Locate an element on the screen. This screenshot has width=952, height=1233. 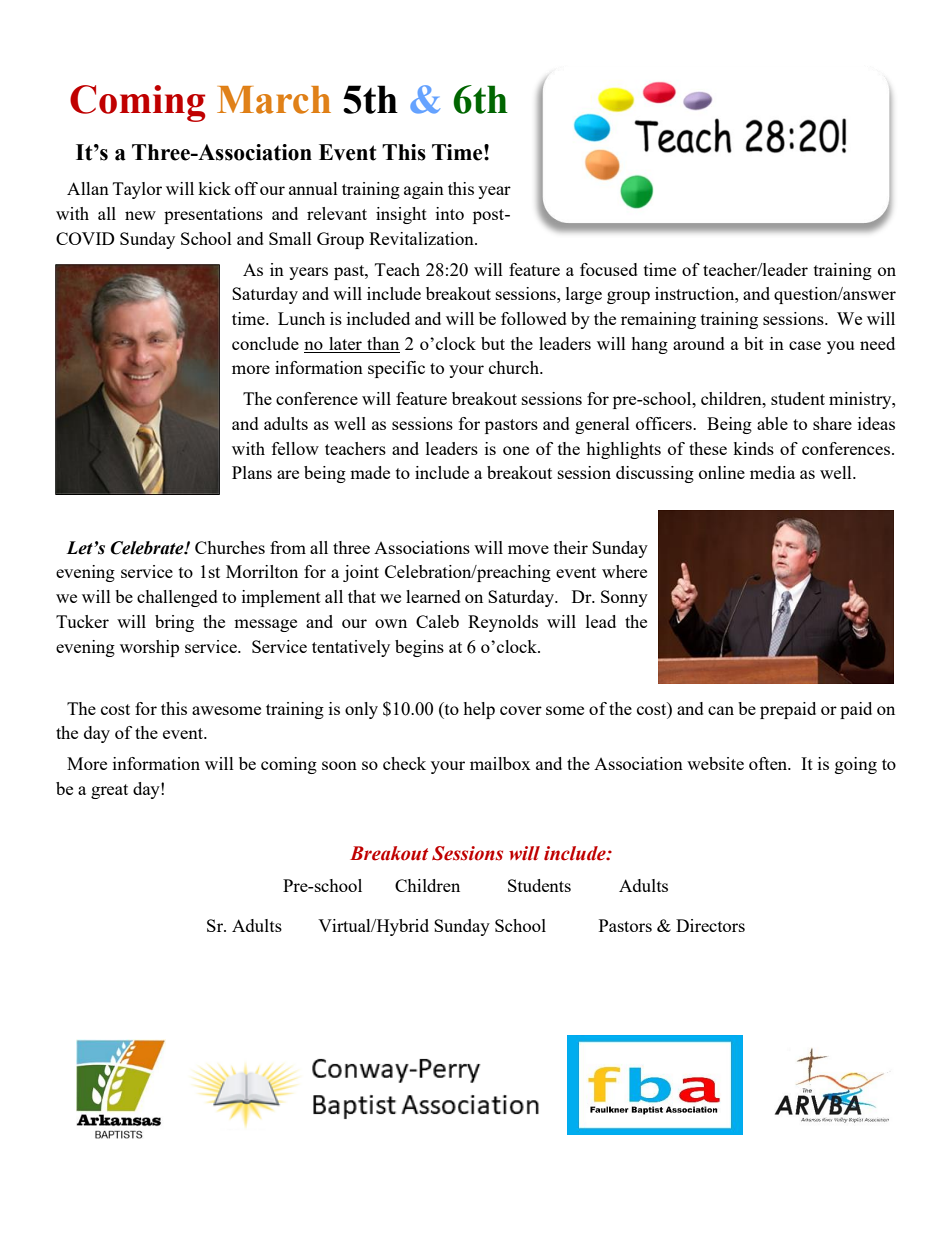
but is located at coordinates (493, 343).
